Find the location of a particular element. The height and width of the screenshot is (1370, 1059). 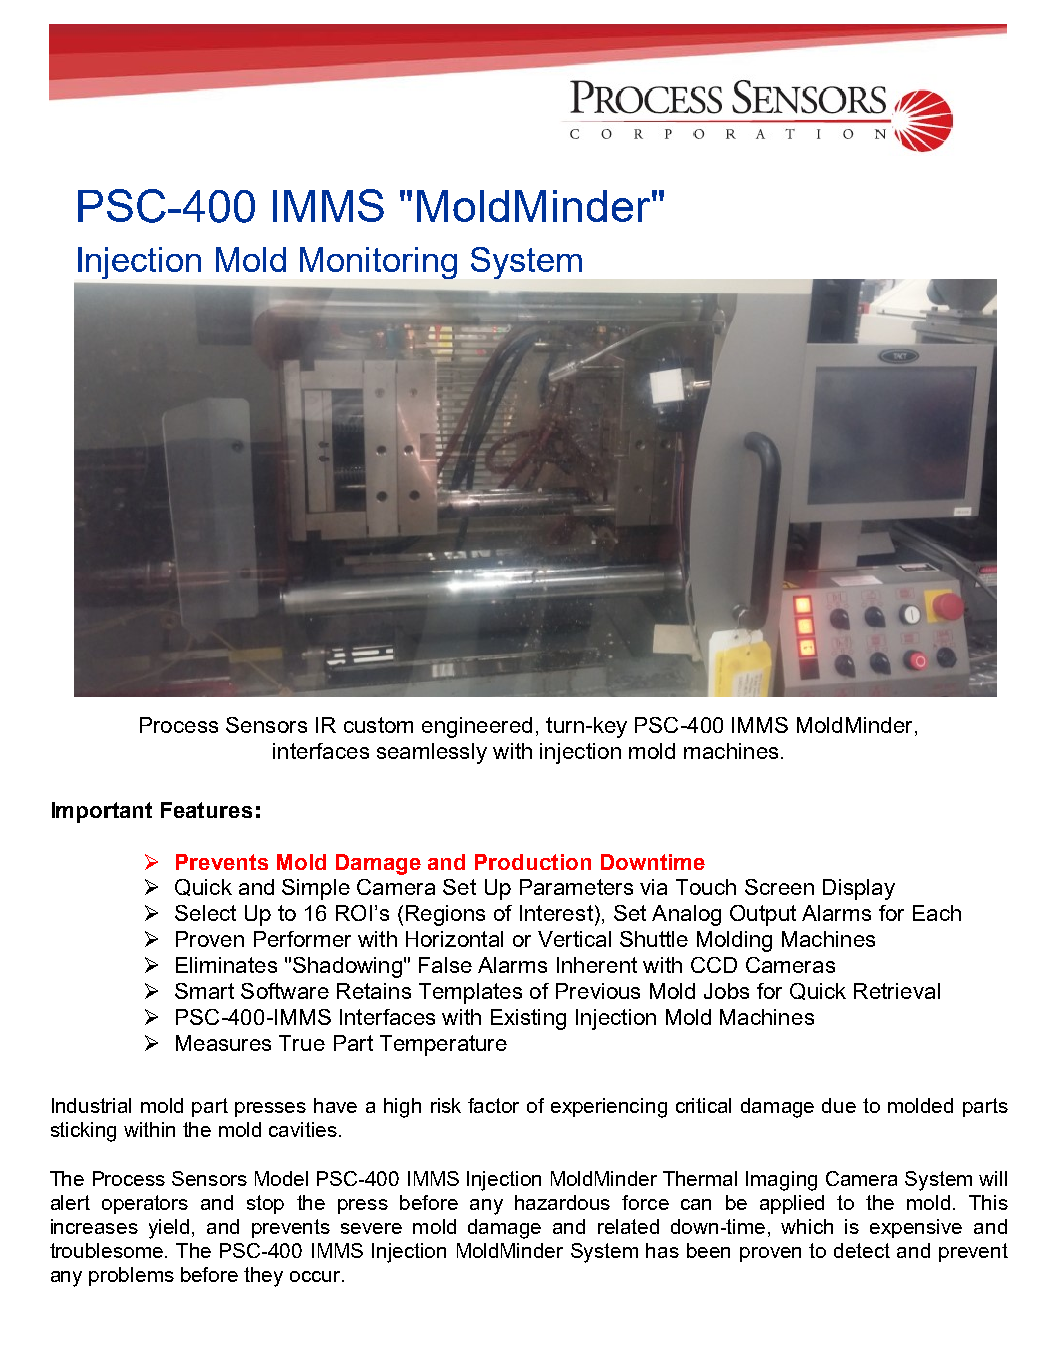

detect is located at coordinates (862, 1250).
